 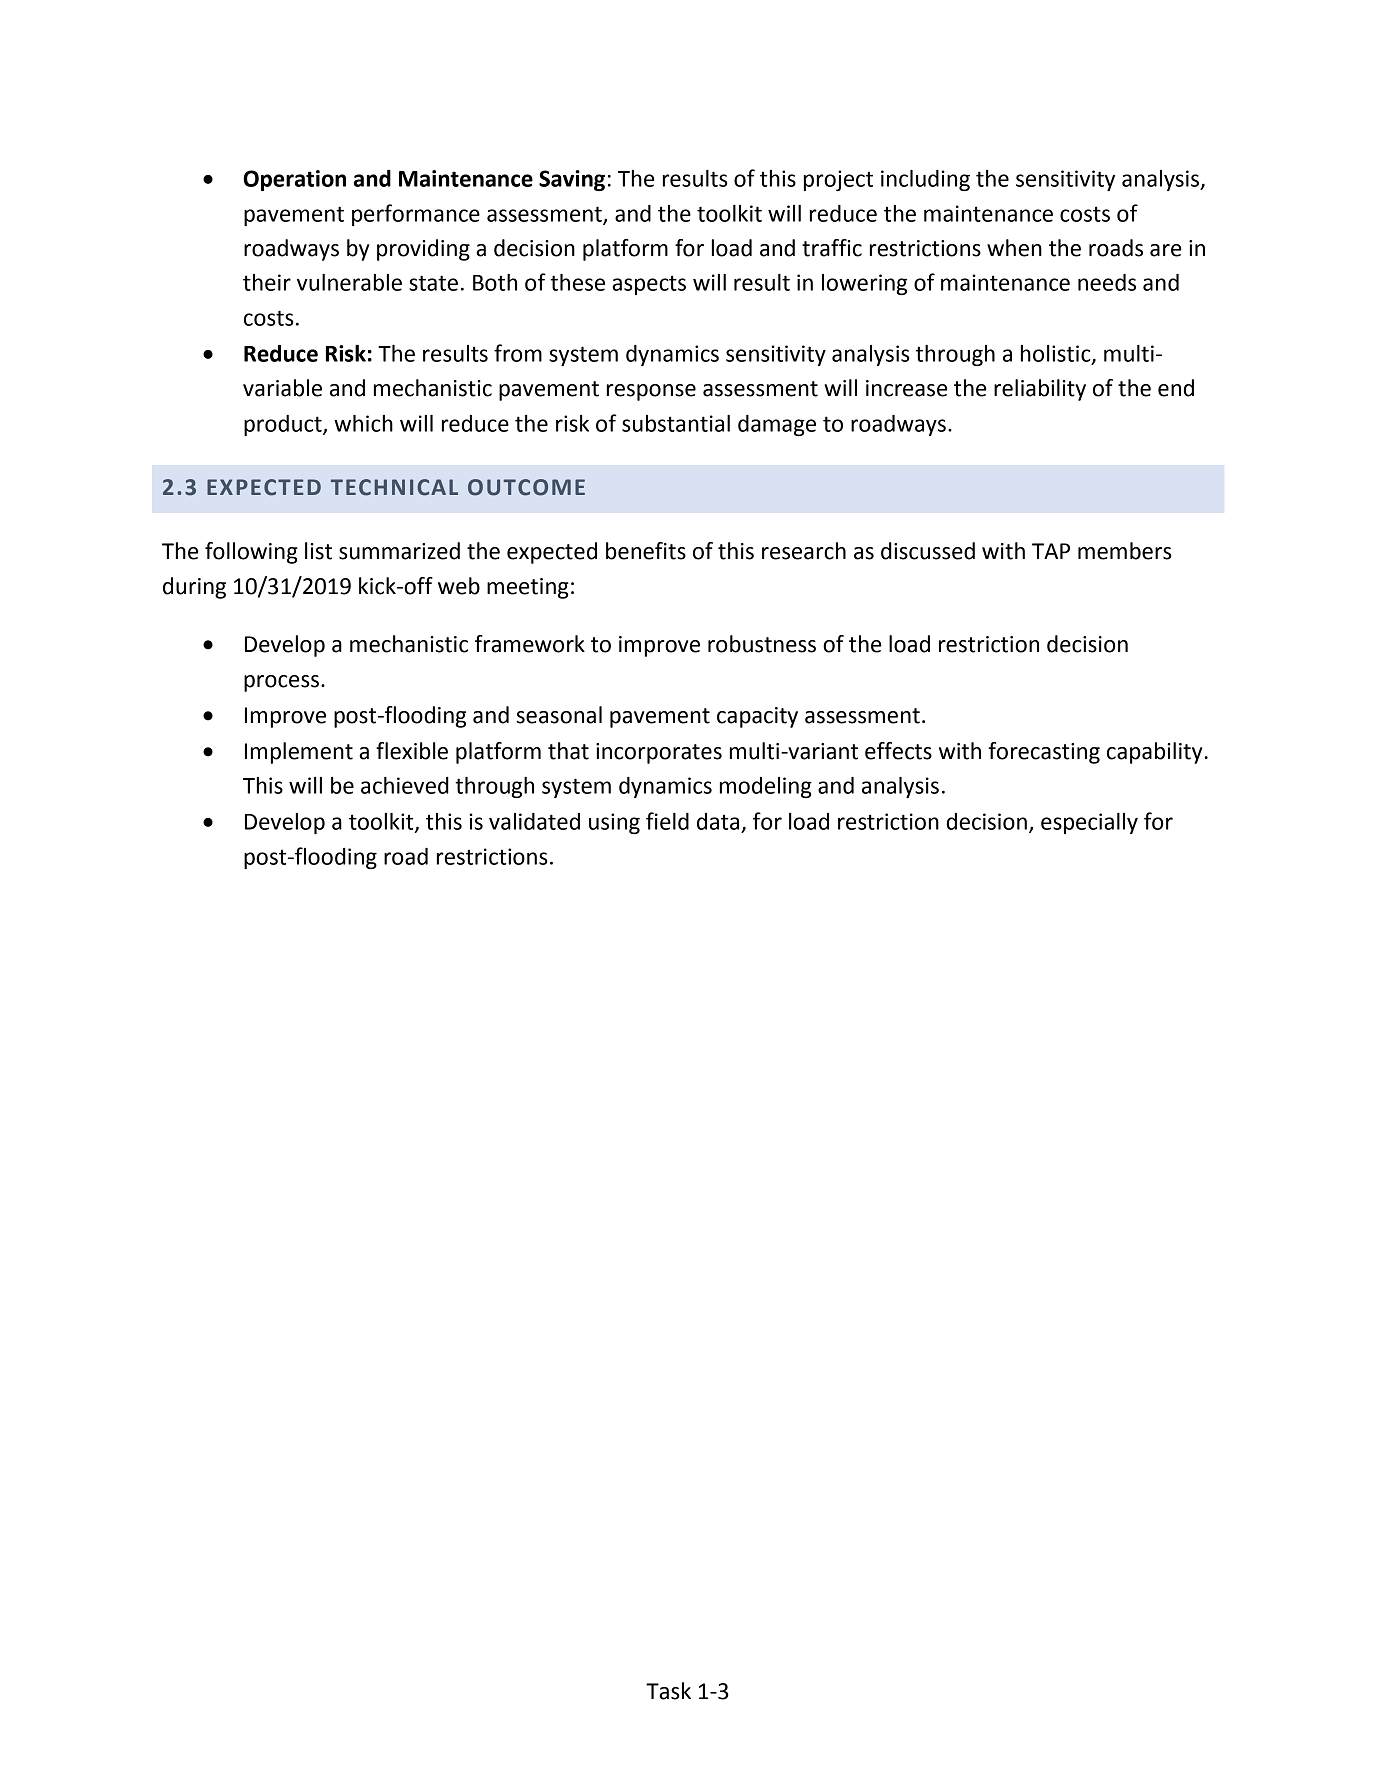 What do you see at coordinates (1089, 823) in the page?
I see `especially` at bounding box center [1089, 823].
